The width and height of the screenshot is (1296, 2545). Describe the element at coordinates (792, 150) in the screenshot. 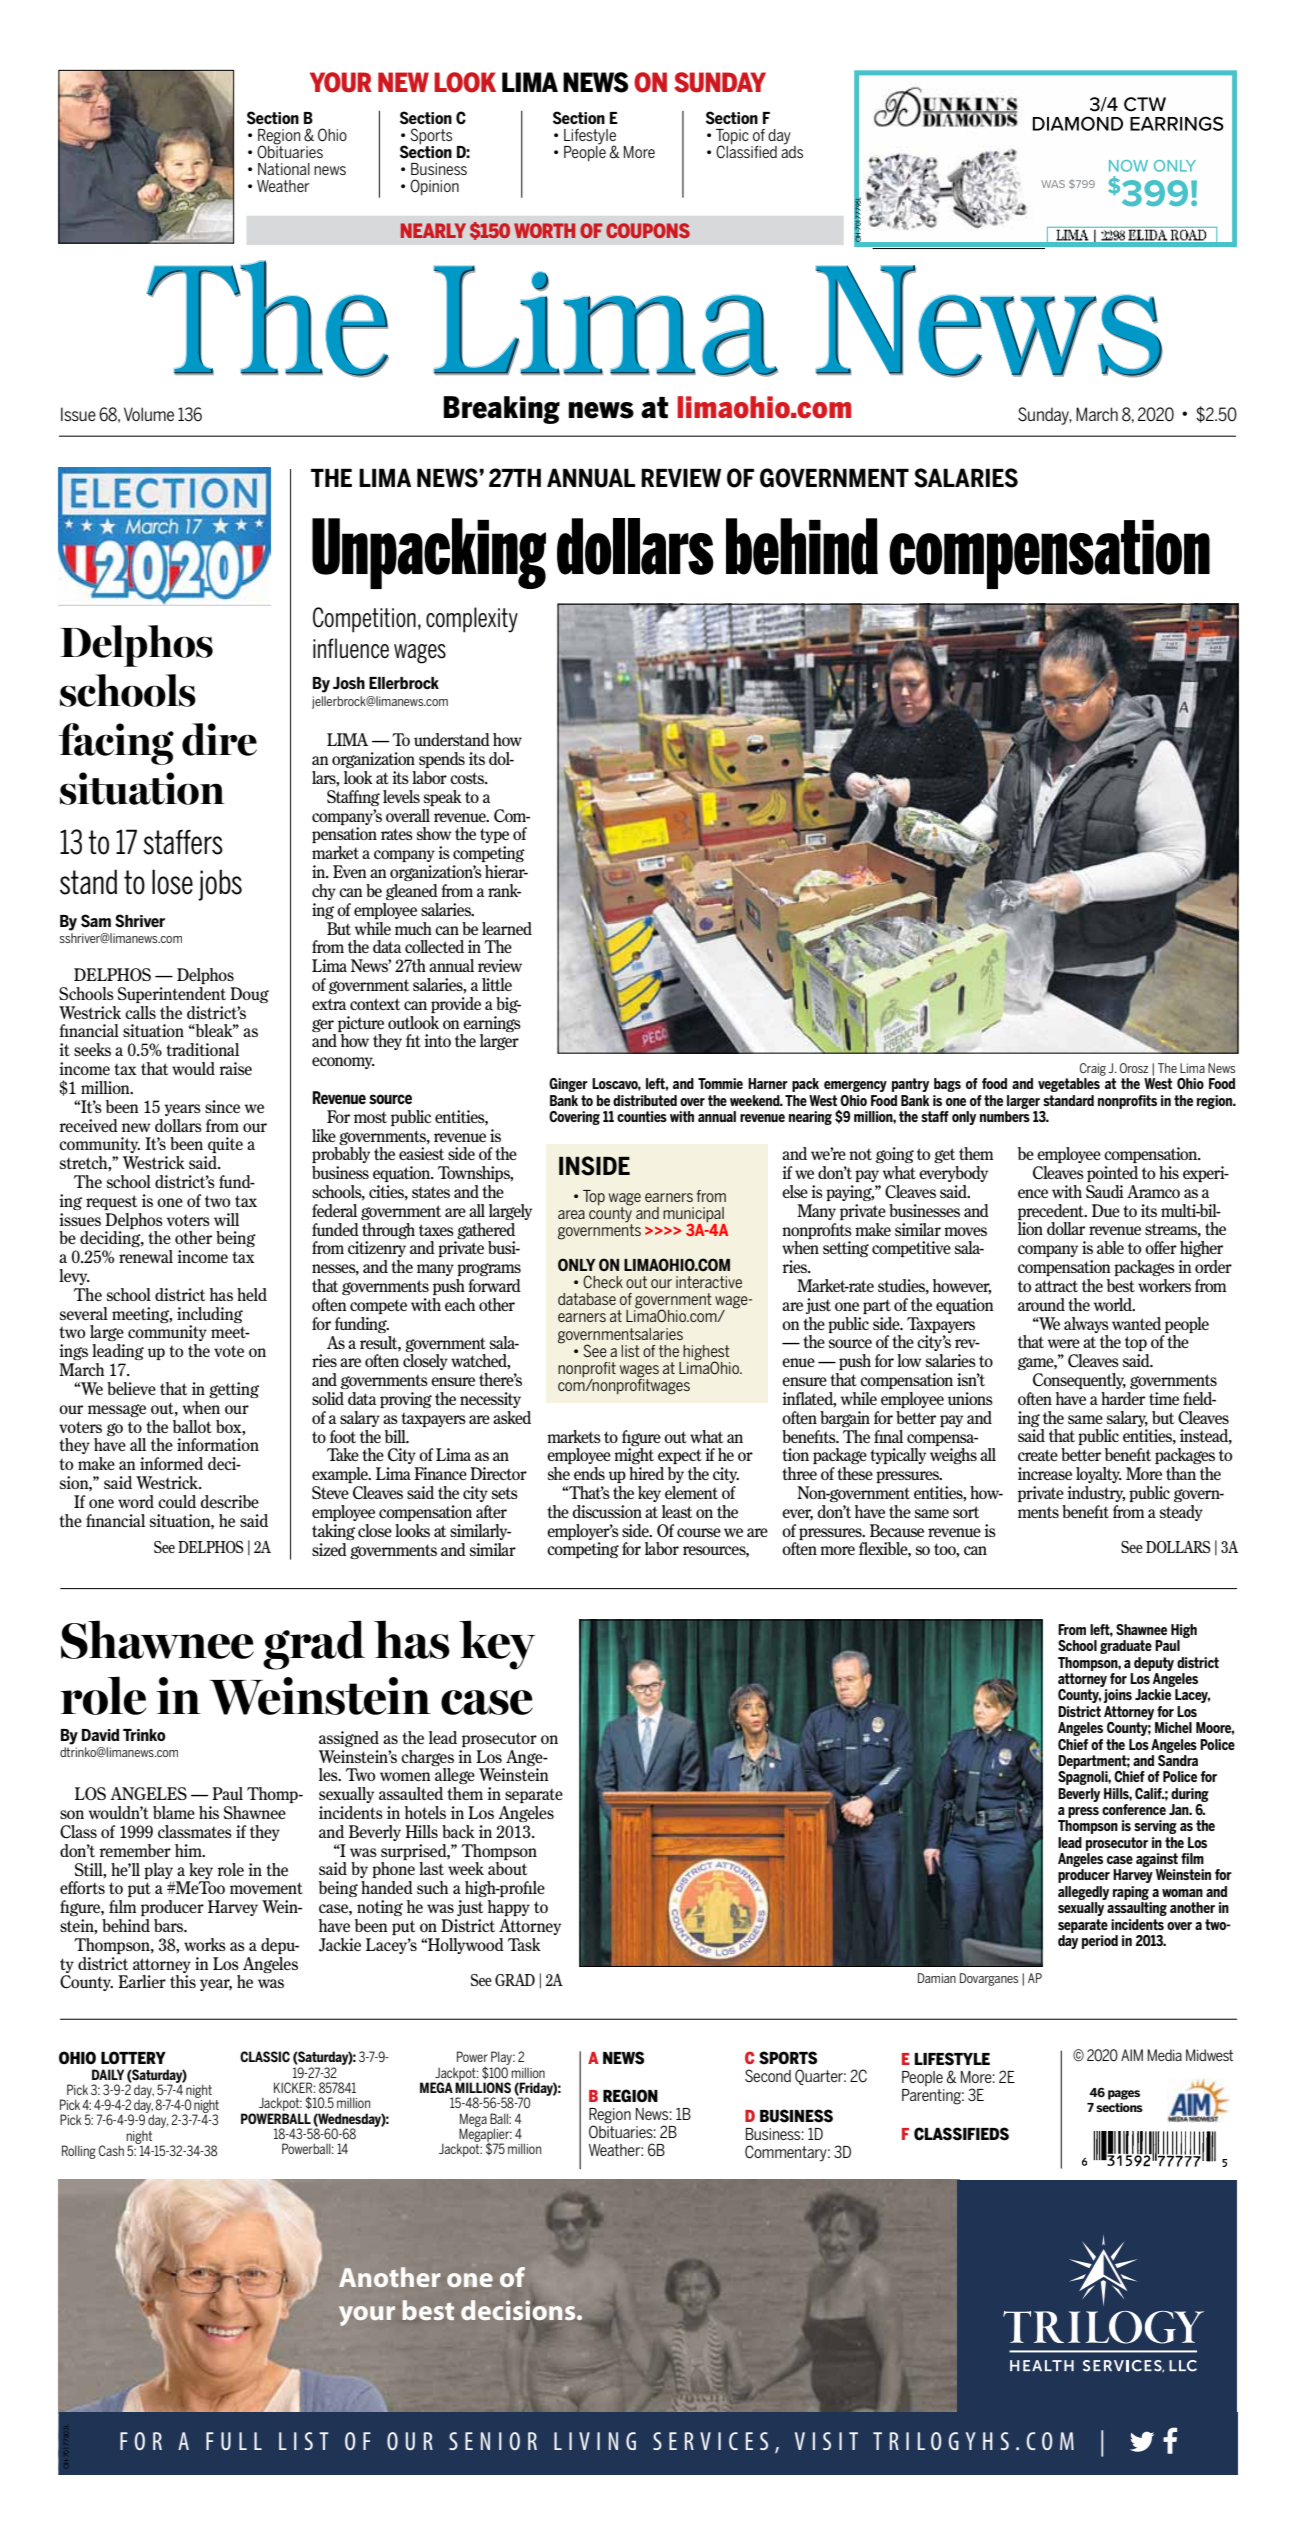

I see `ads` at that location.
